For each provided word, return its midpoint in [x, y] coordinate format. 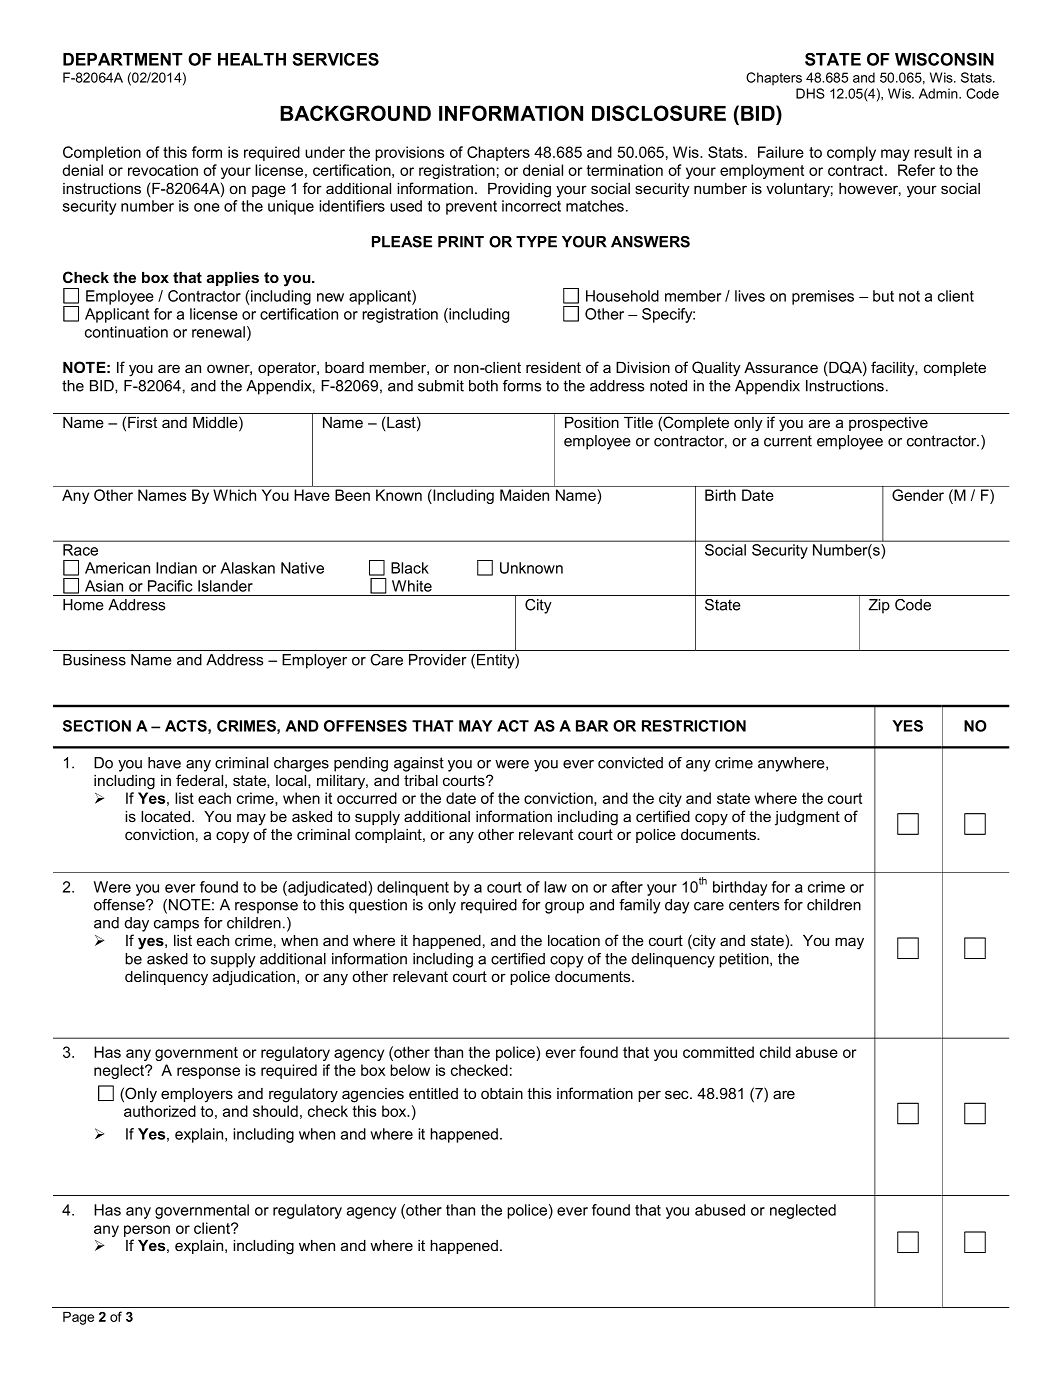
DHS [810, 93]
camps [176, 926]
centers [754, 905]
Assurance [781, 367]
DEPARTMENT [123, 59]
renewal [218, 332]
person [147, 1231]
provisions [409, 153]
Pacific [170, 586]
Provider [438, 660]
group [564, 908]
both [483, 386]
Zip [879, 606]
